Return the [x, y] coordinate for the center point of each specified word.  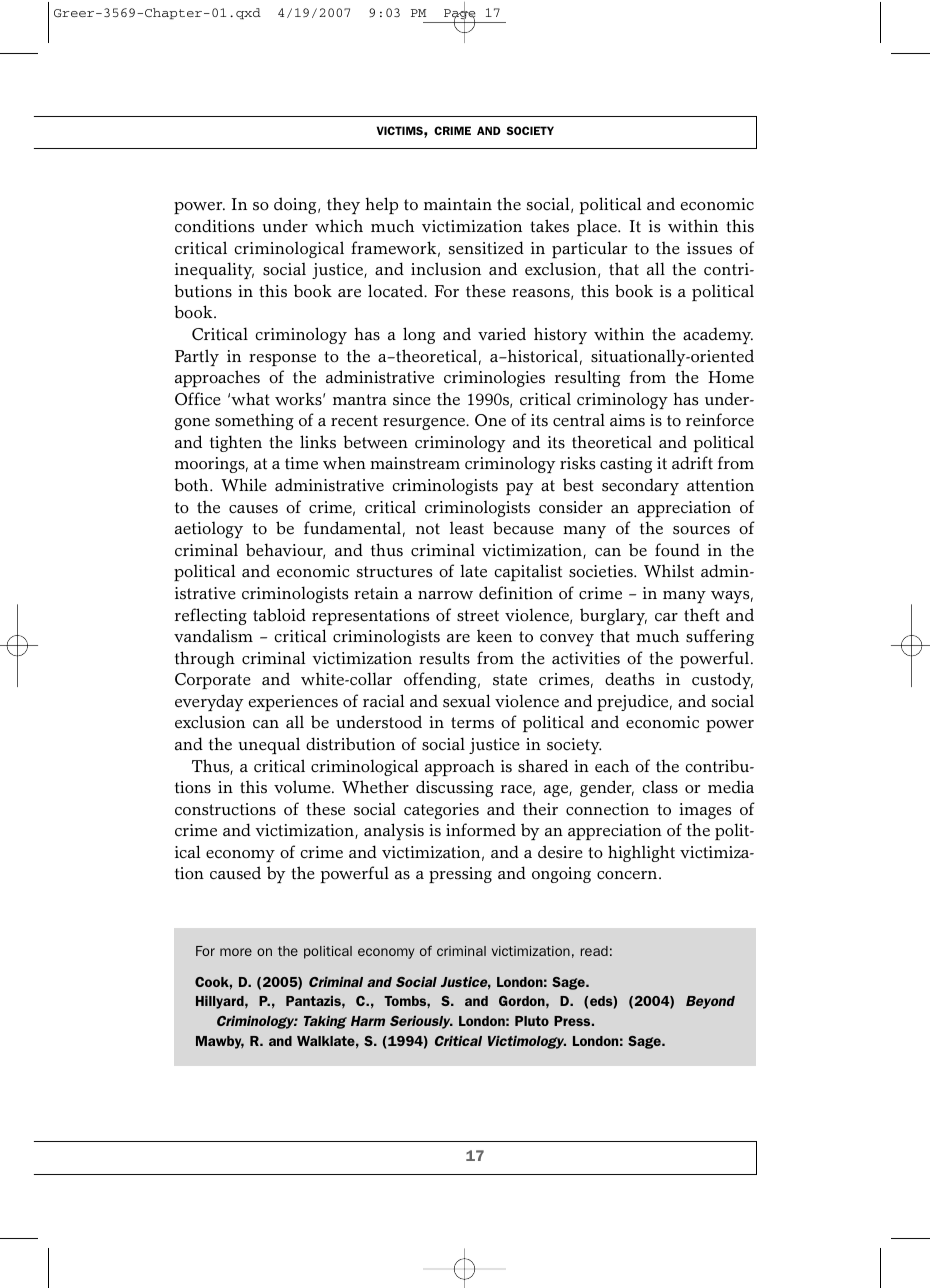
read [594, 951]
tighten [236, 443]
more [236, 952]
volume [303, 787]
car [666, 617]
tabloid [279, 615]
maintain [458, 204]
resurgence [425, 424]
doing [296, 205]
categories [441, 811]
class [660, 787]
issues [709, 248]
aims [627, 420]
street [478, 616]
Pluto [532, 1021]
